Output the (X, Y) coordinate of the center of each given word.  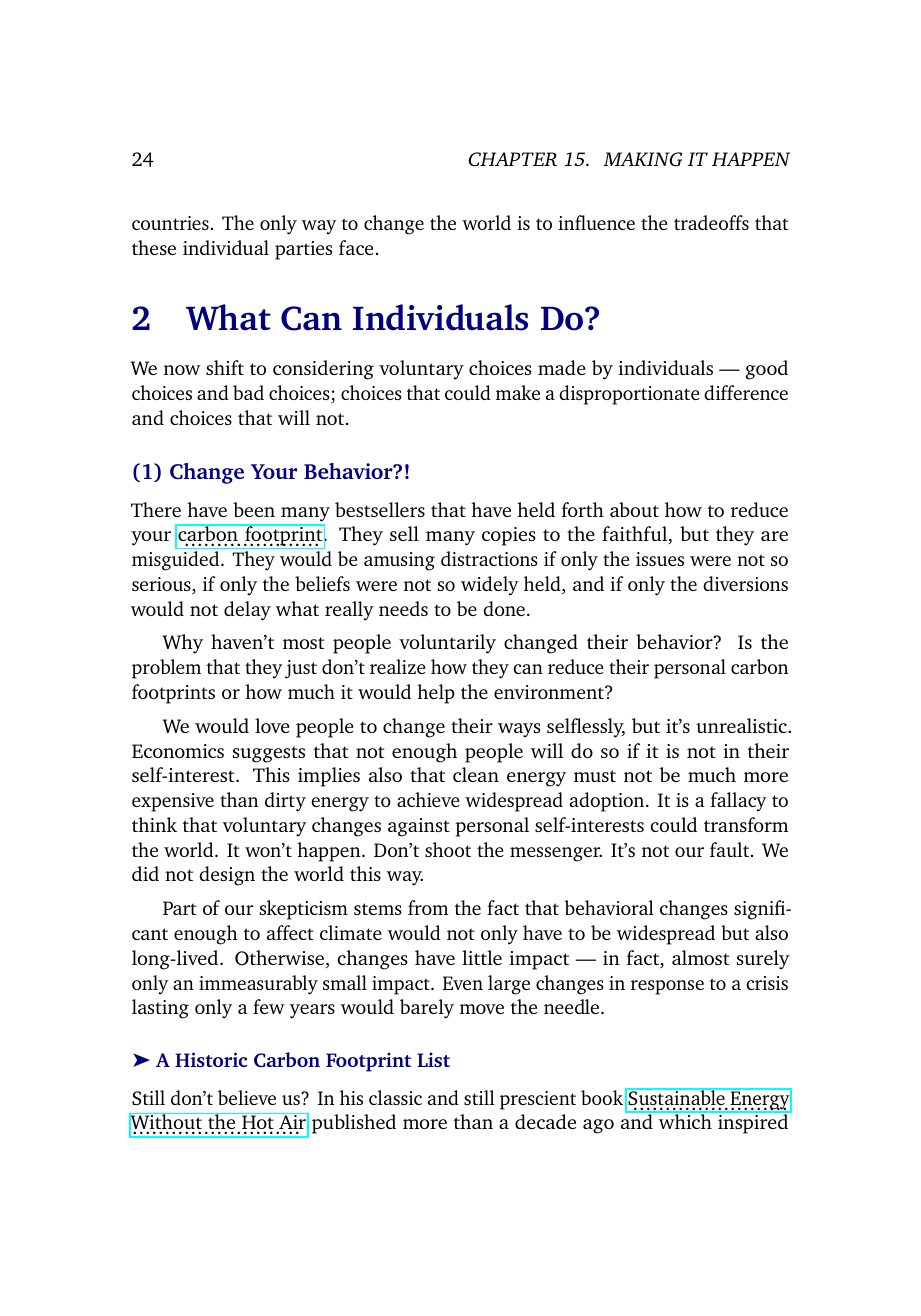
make (518, 392)
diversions (745, 583)
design (227, 876)
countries (170, 223)
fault (731, 849)
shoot (448, 849)
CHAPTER (512, 159)
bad (248, 392)
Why (182, 644)
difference (746, 392)
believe (247, 1097)
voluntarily (447, 644)
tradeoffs (711, 222)
